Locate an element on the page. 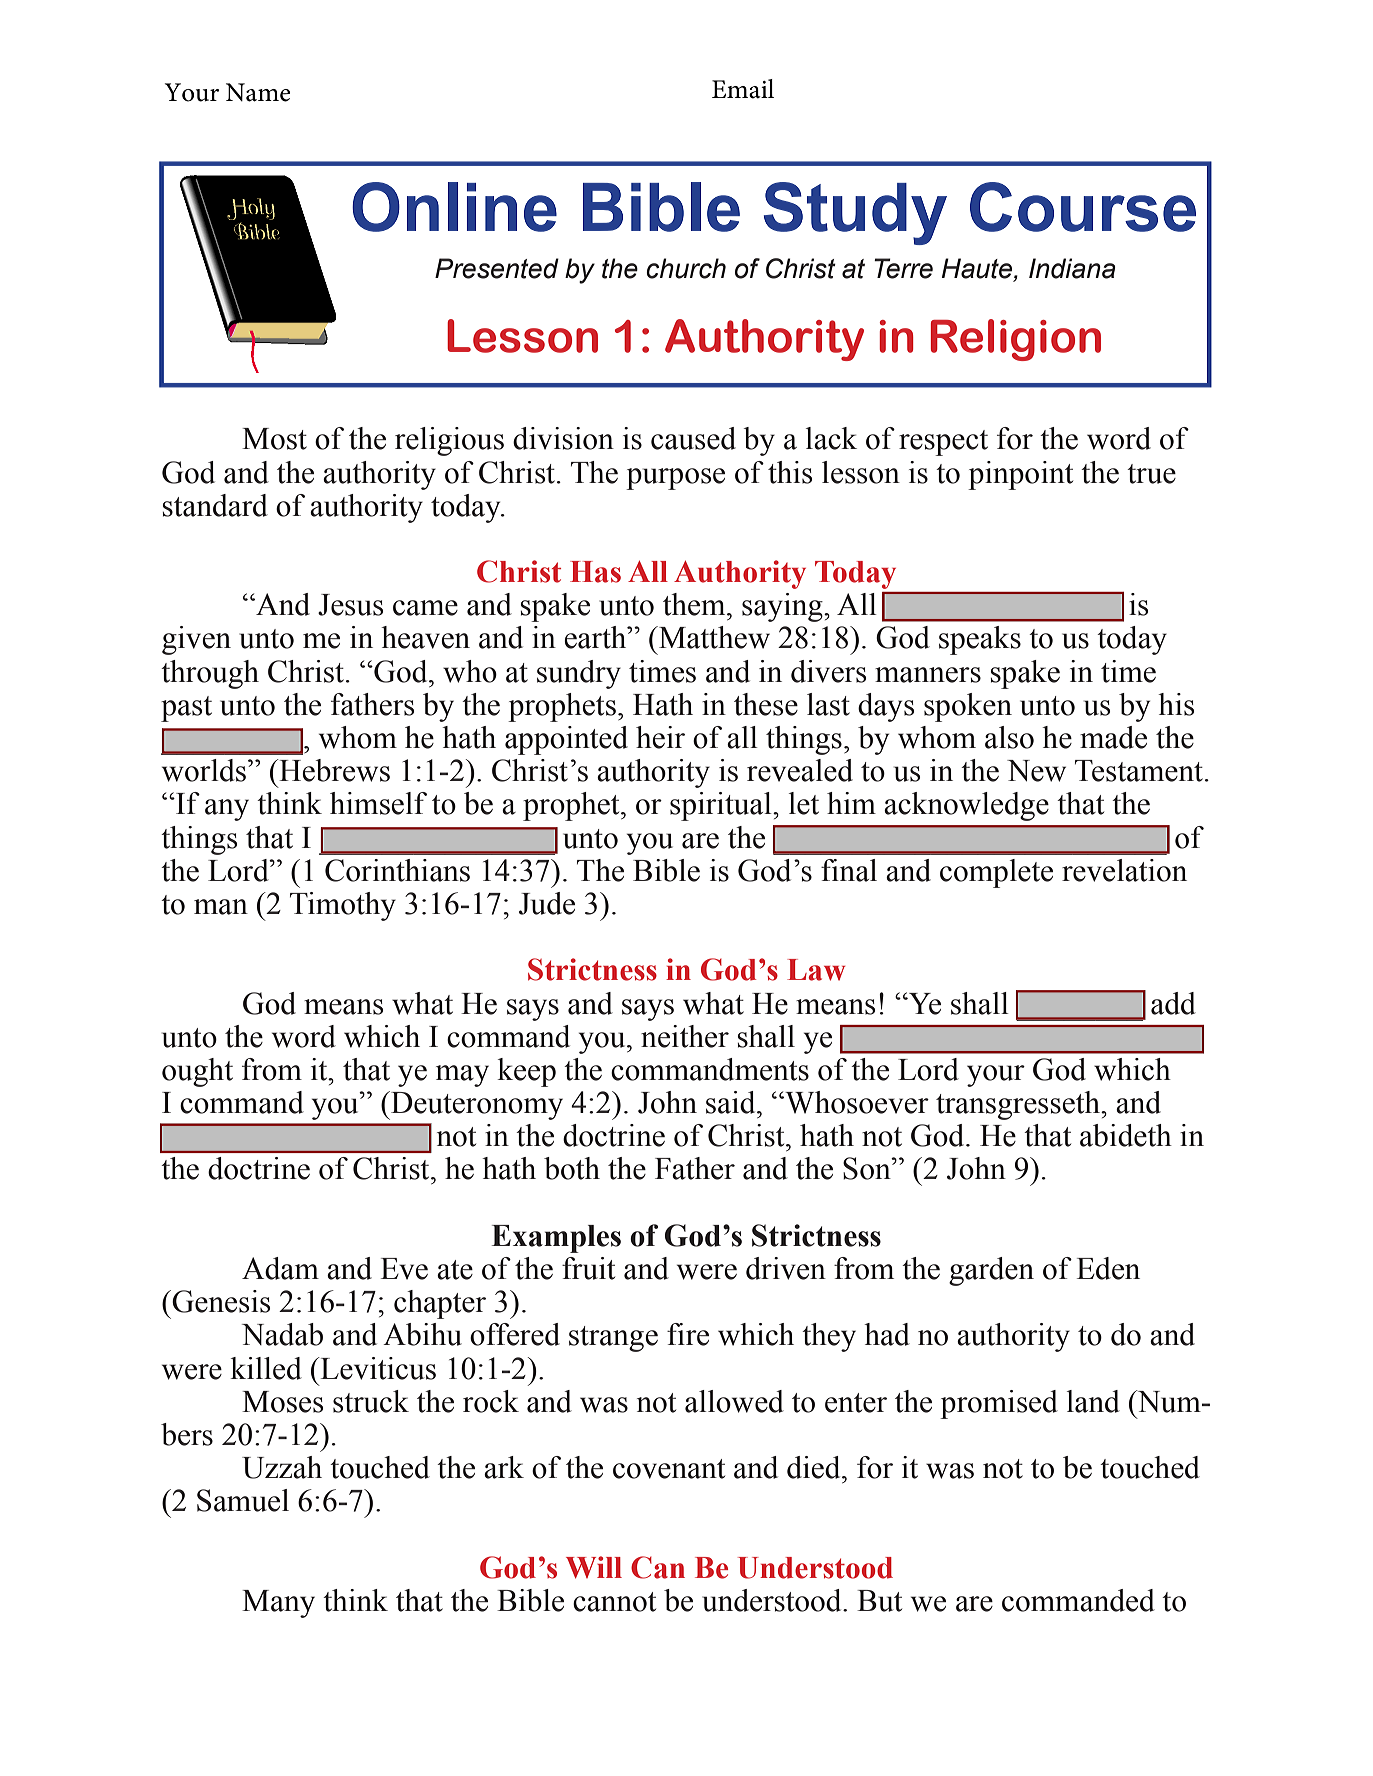 This image has width=1373, height=1776. Many is located at coordinates (278, 1604).
